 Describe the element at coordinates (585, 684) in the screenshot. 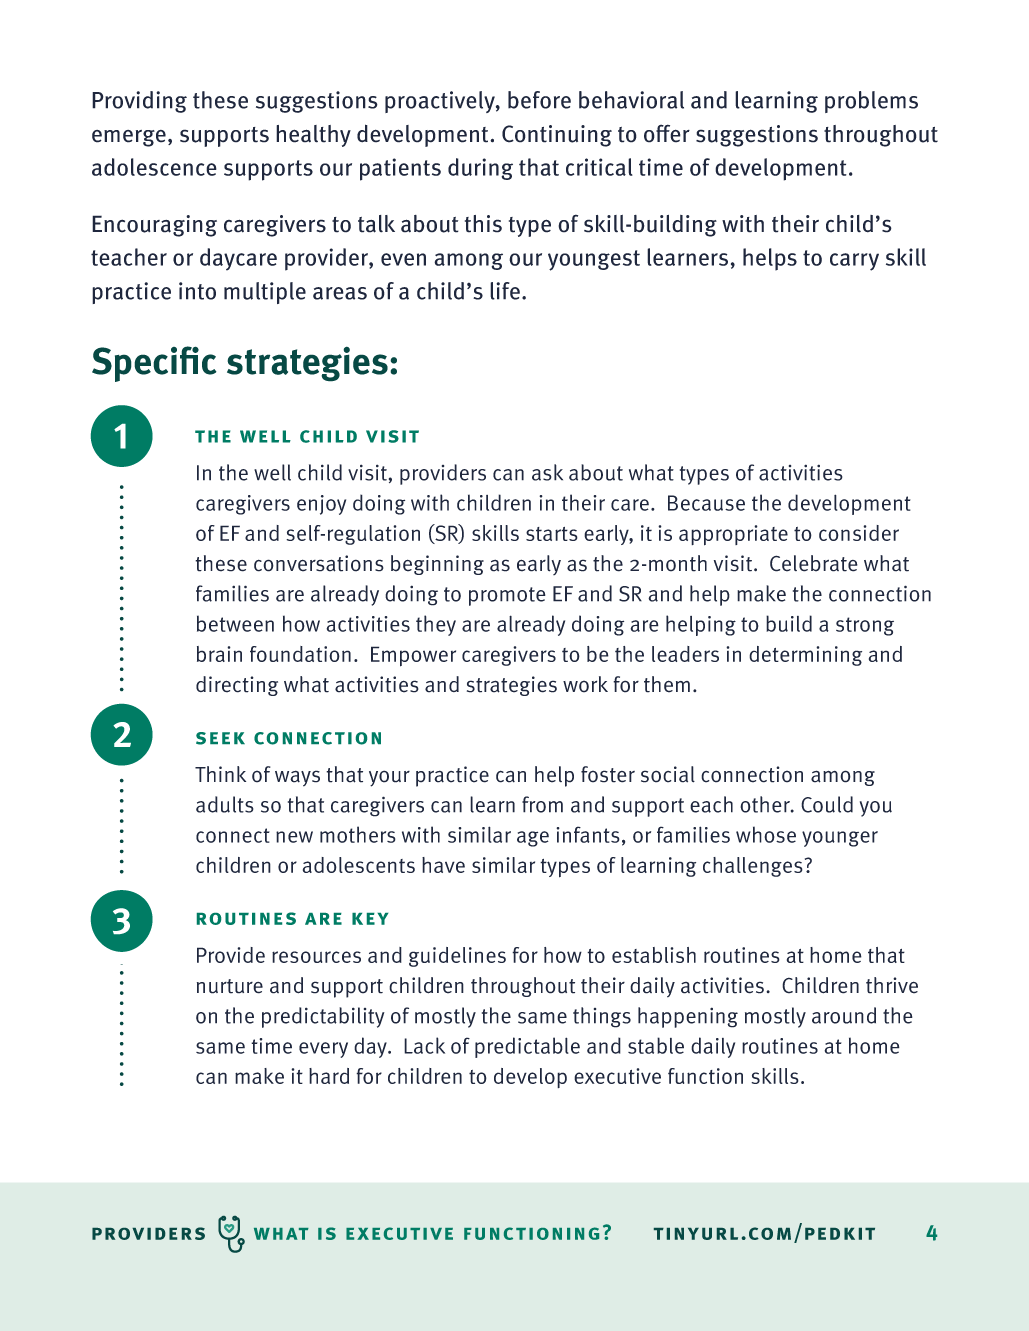

I see `work` at that location.
